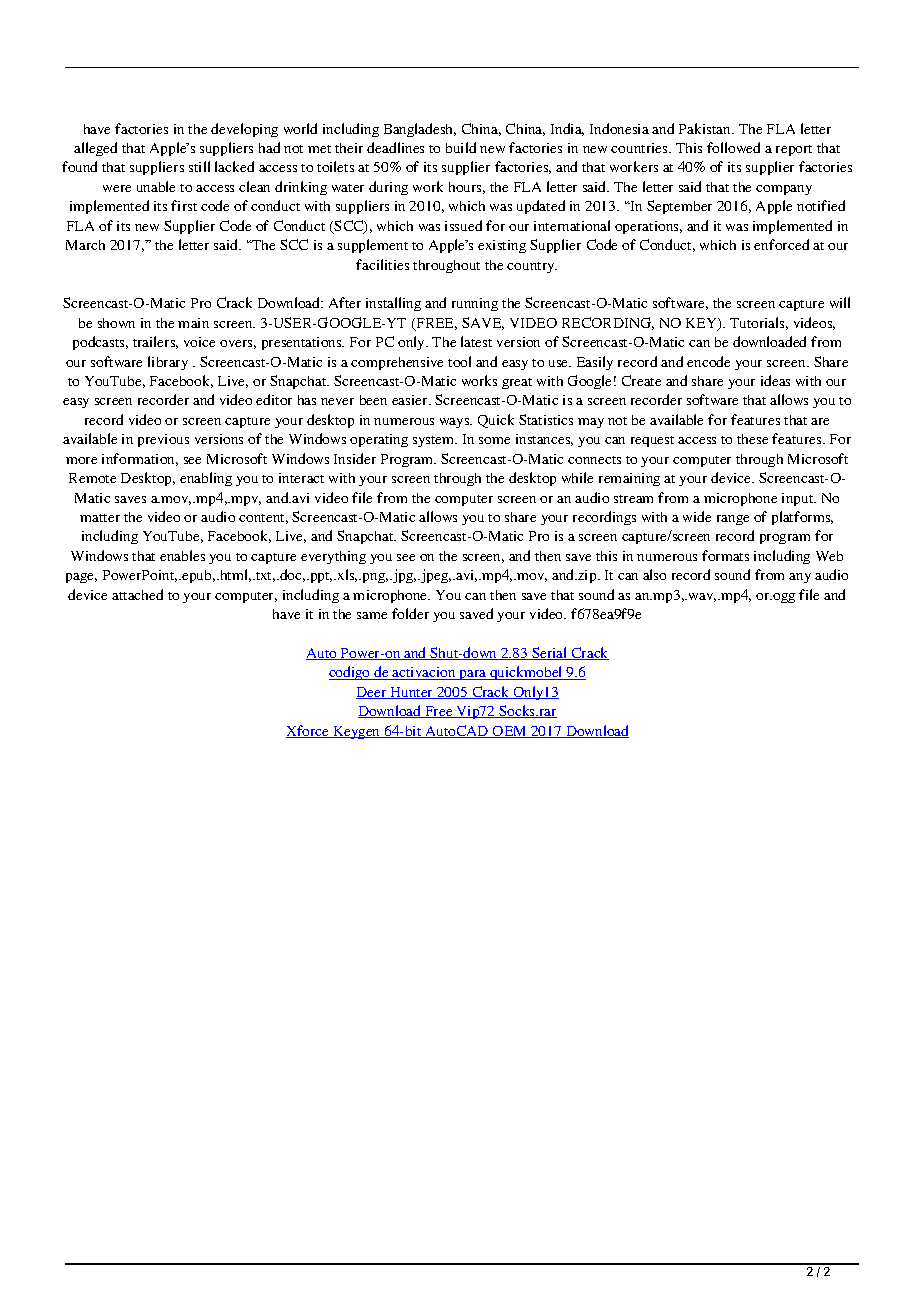 This screenshot has width=924, height=1308. Describe the element at coordinates (550, 653) in the screenshot. I see `Serial` at that location.
